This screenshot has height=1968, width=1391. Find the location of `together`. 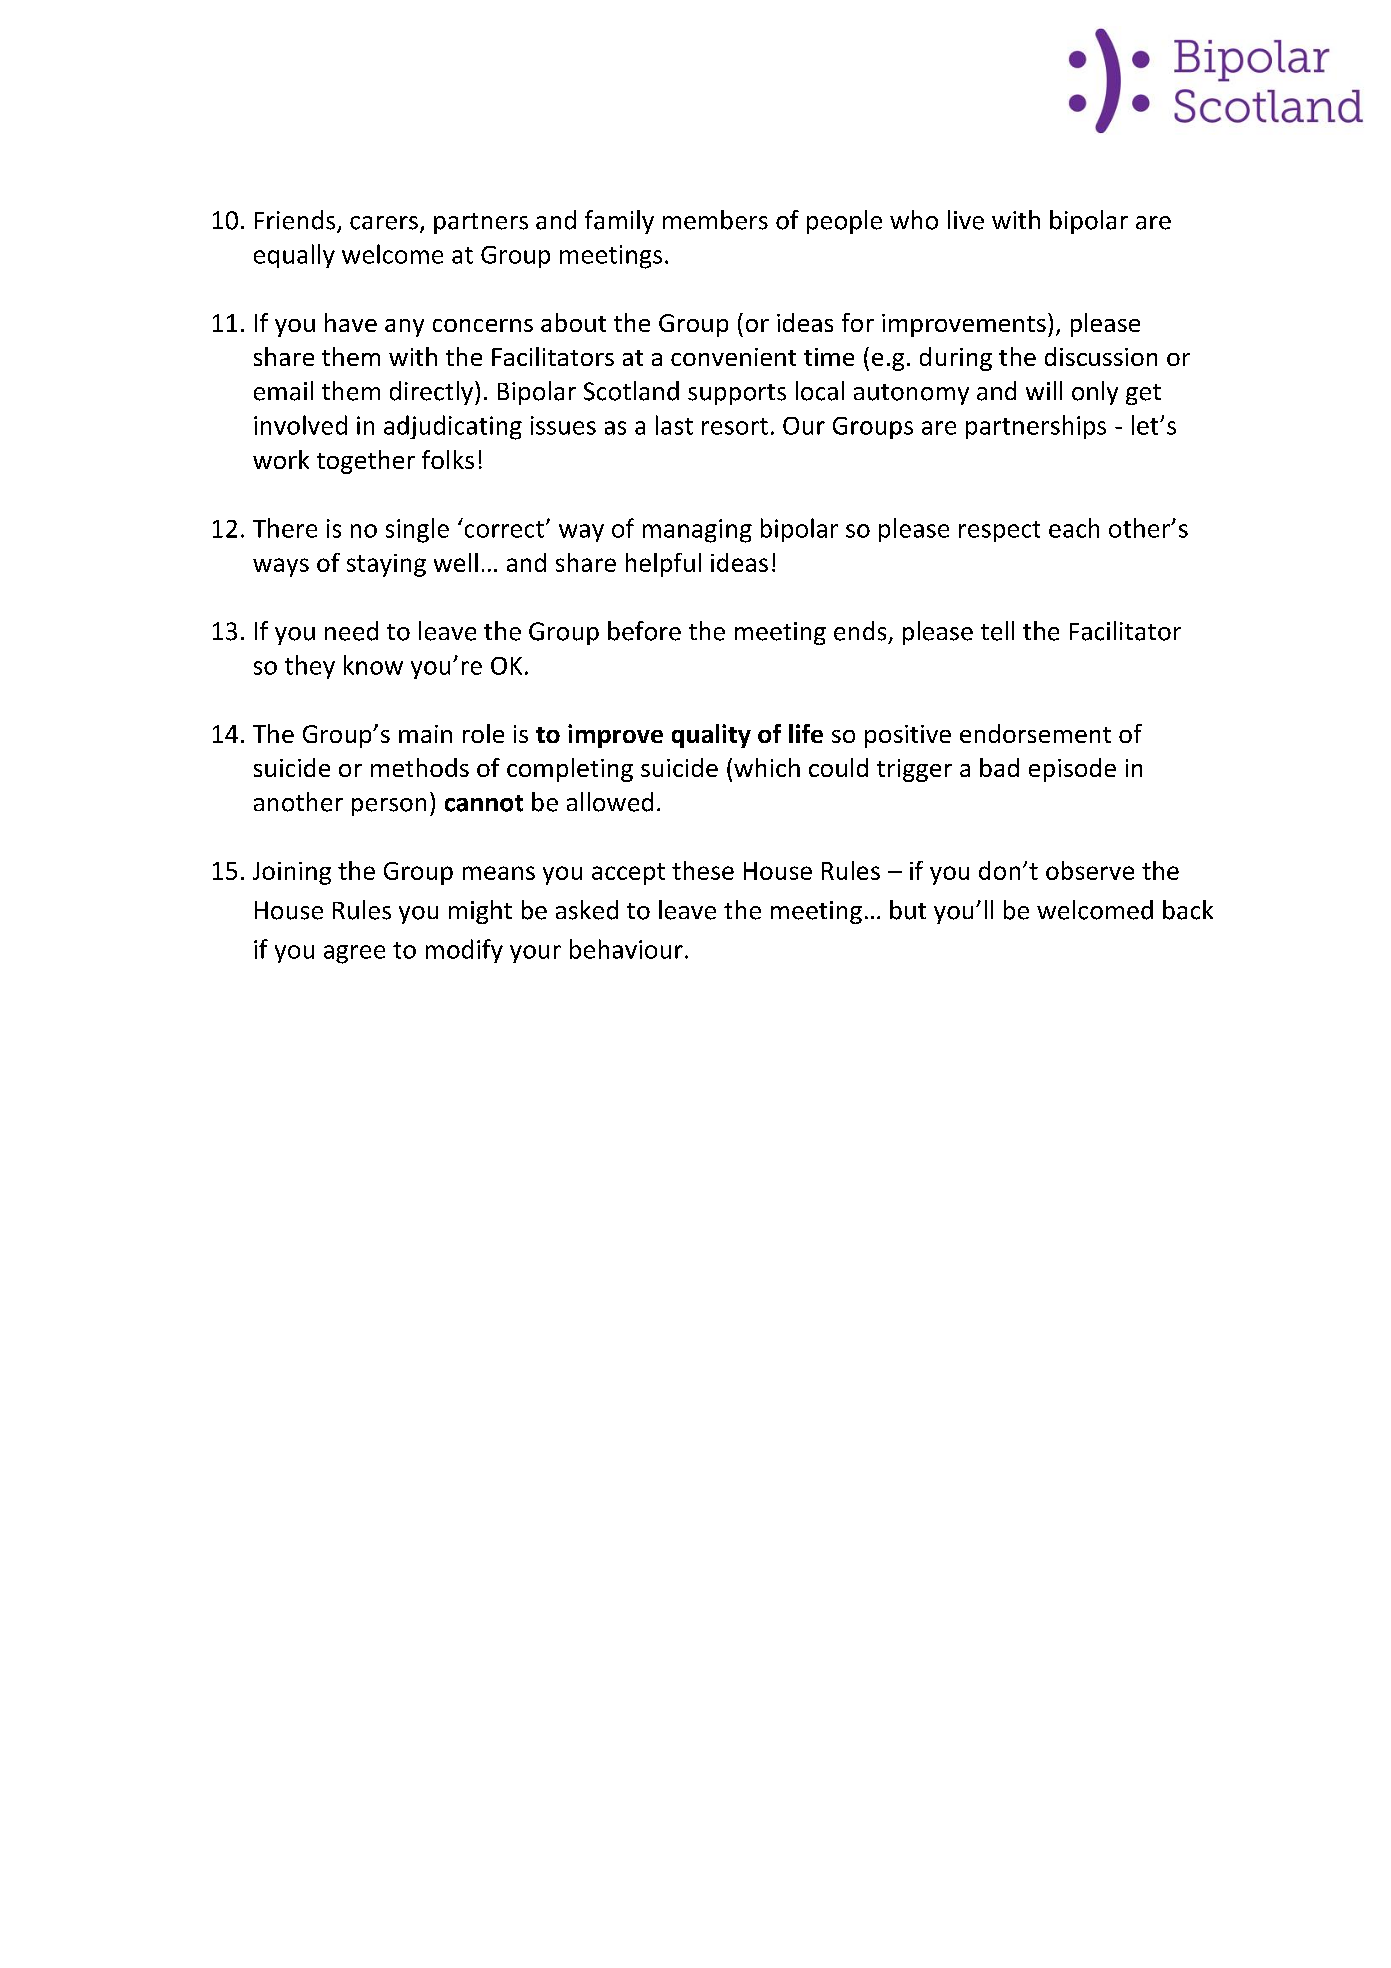

together is located at coordinates (366, 462).
